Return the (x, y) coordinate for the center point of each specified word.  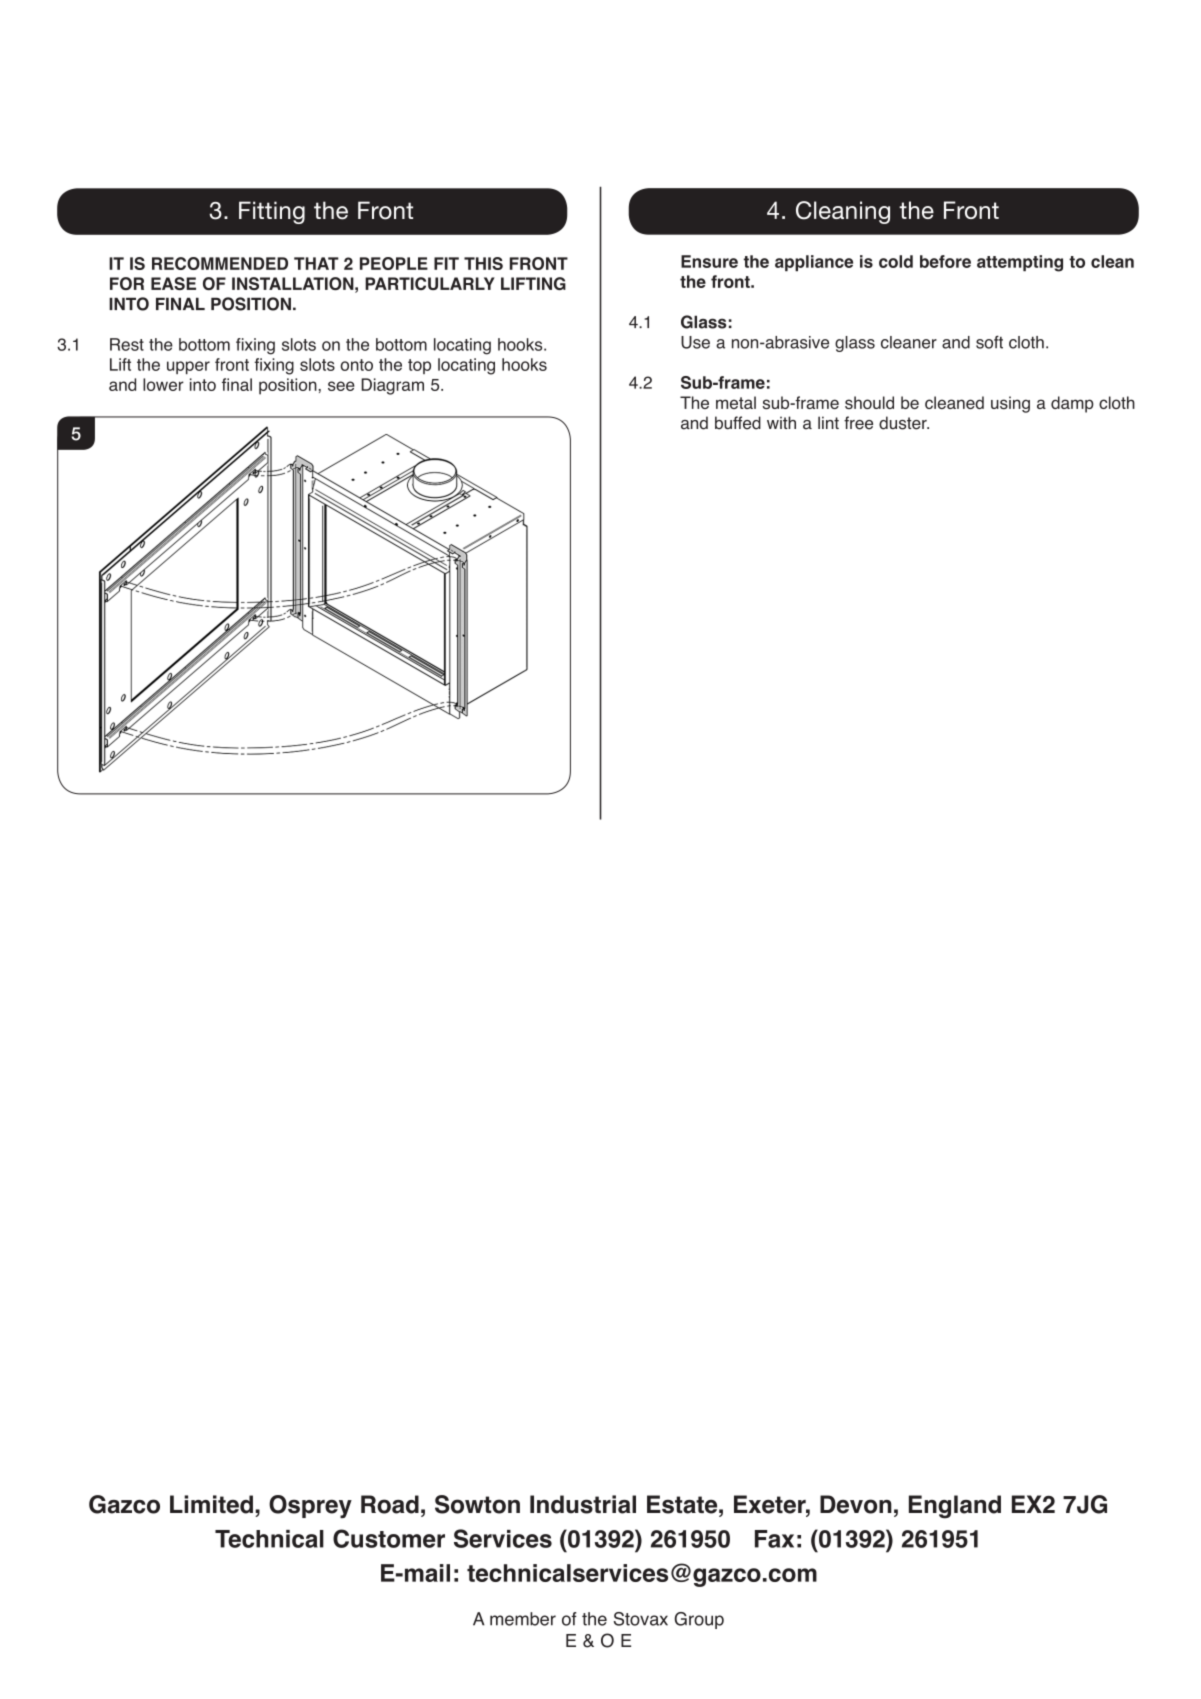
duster (904, 423)
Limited (211, 1504)
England (955, 1507)
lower (163, 384)
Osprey (310, 1506)
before (945, 261)
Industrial (583, 1504)
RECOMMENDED (220, 263)
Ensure (709, 261)
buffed (738, 423)
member (523, 1619)
